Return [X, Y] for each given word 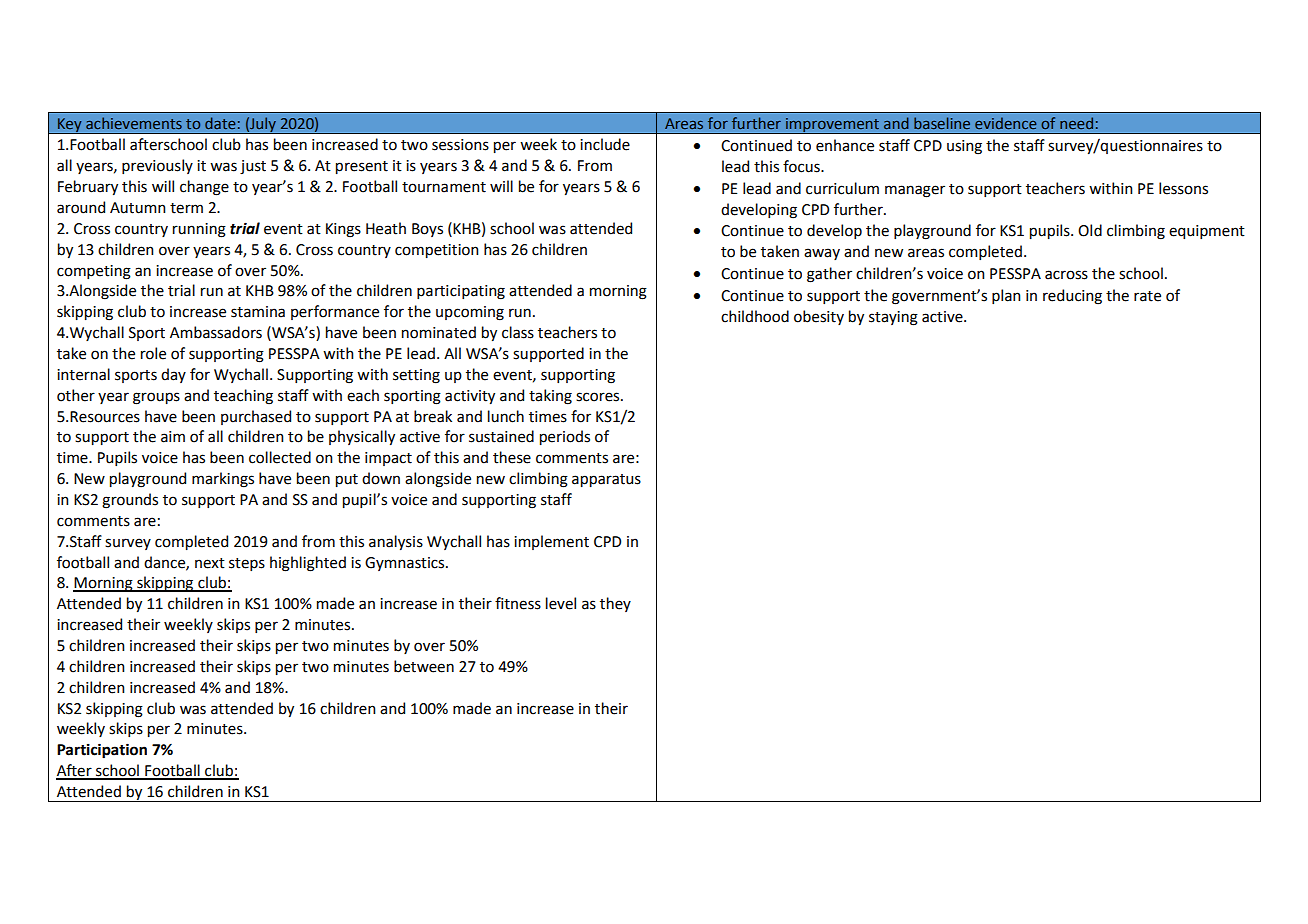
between [424, 666]
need [1076, 123]
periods [565, 437]
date [220, 123]
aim [173, 437]
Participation [102, 751]
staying [893, 318]
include [605, 144]
